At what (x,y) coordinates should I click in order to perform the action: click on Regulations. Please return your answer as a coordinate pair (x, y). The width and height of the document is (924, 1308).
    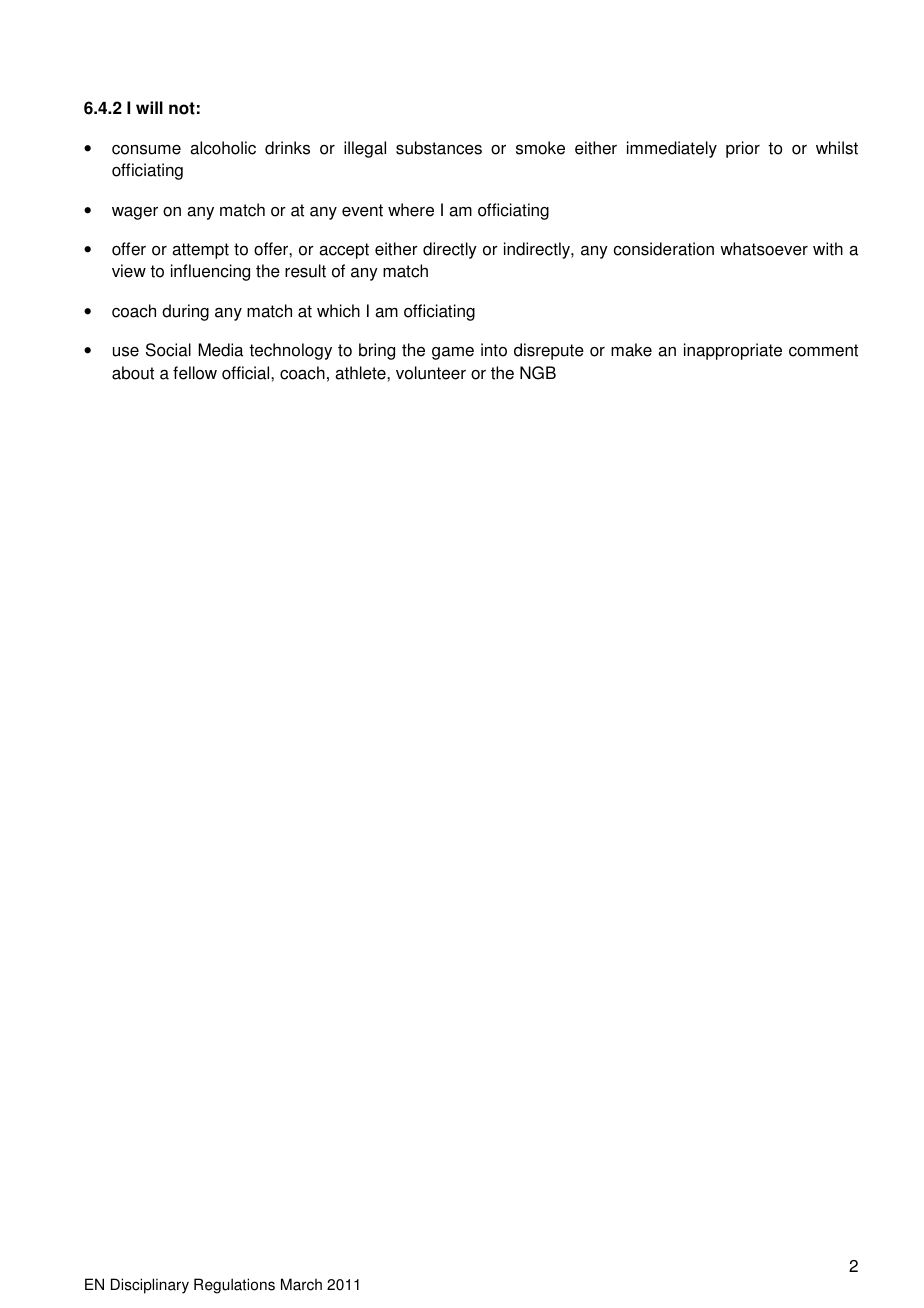
    Looking at the image, I should click on (234, 1286).
